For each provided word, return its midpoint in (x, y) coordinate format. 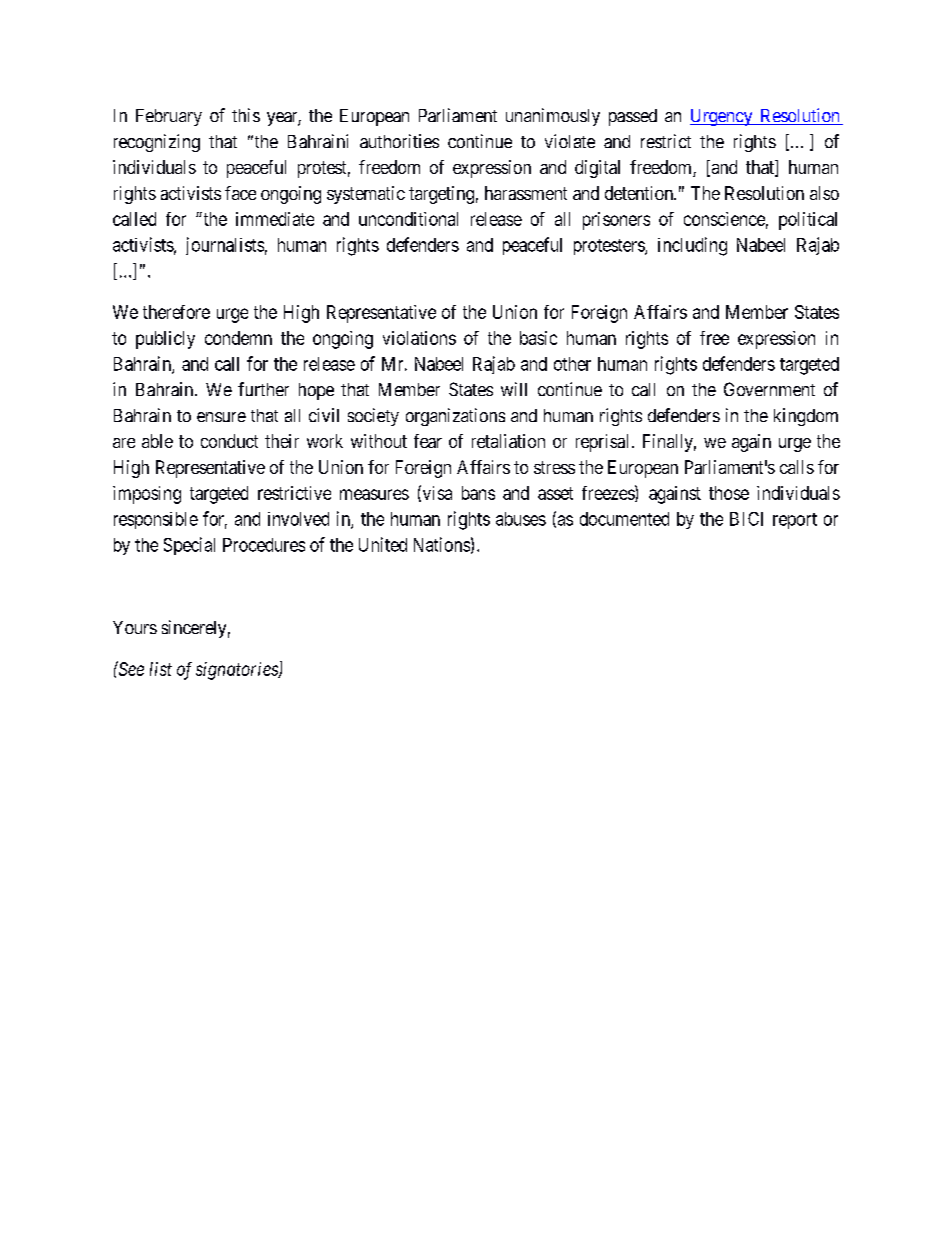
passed (633, 117)
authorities (399, 141)
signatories (238, 671)
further (263, 389)
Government (769, 389)
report (795, 521)
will (514, 389)
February (169, 117)
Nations (442, 544)
